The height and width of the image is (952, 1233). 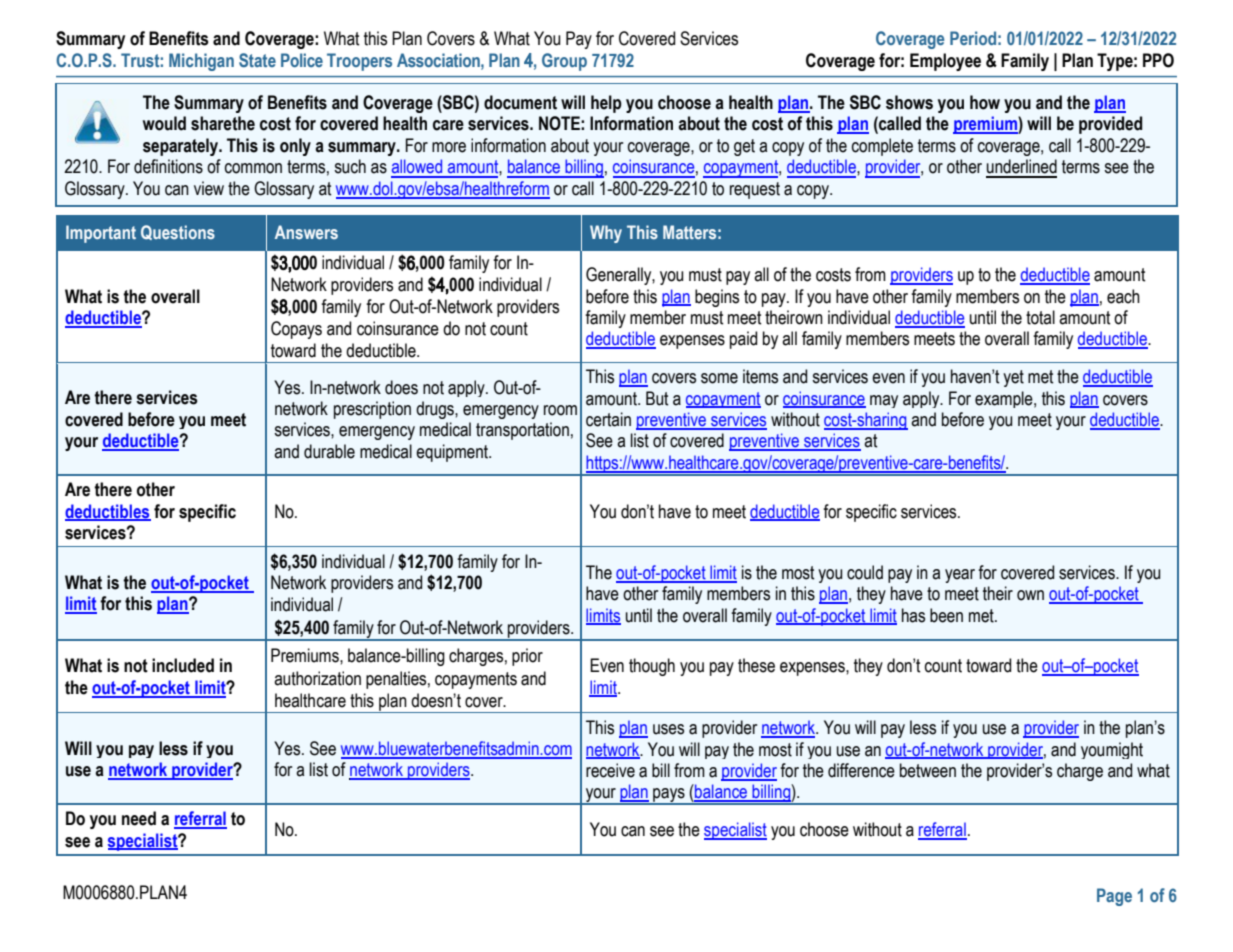 I want to click on receive, so click(x=610, y=770).
